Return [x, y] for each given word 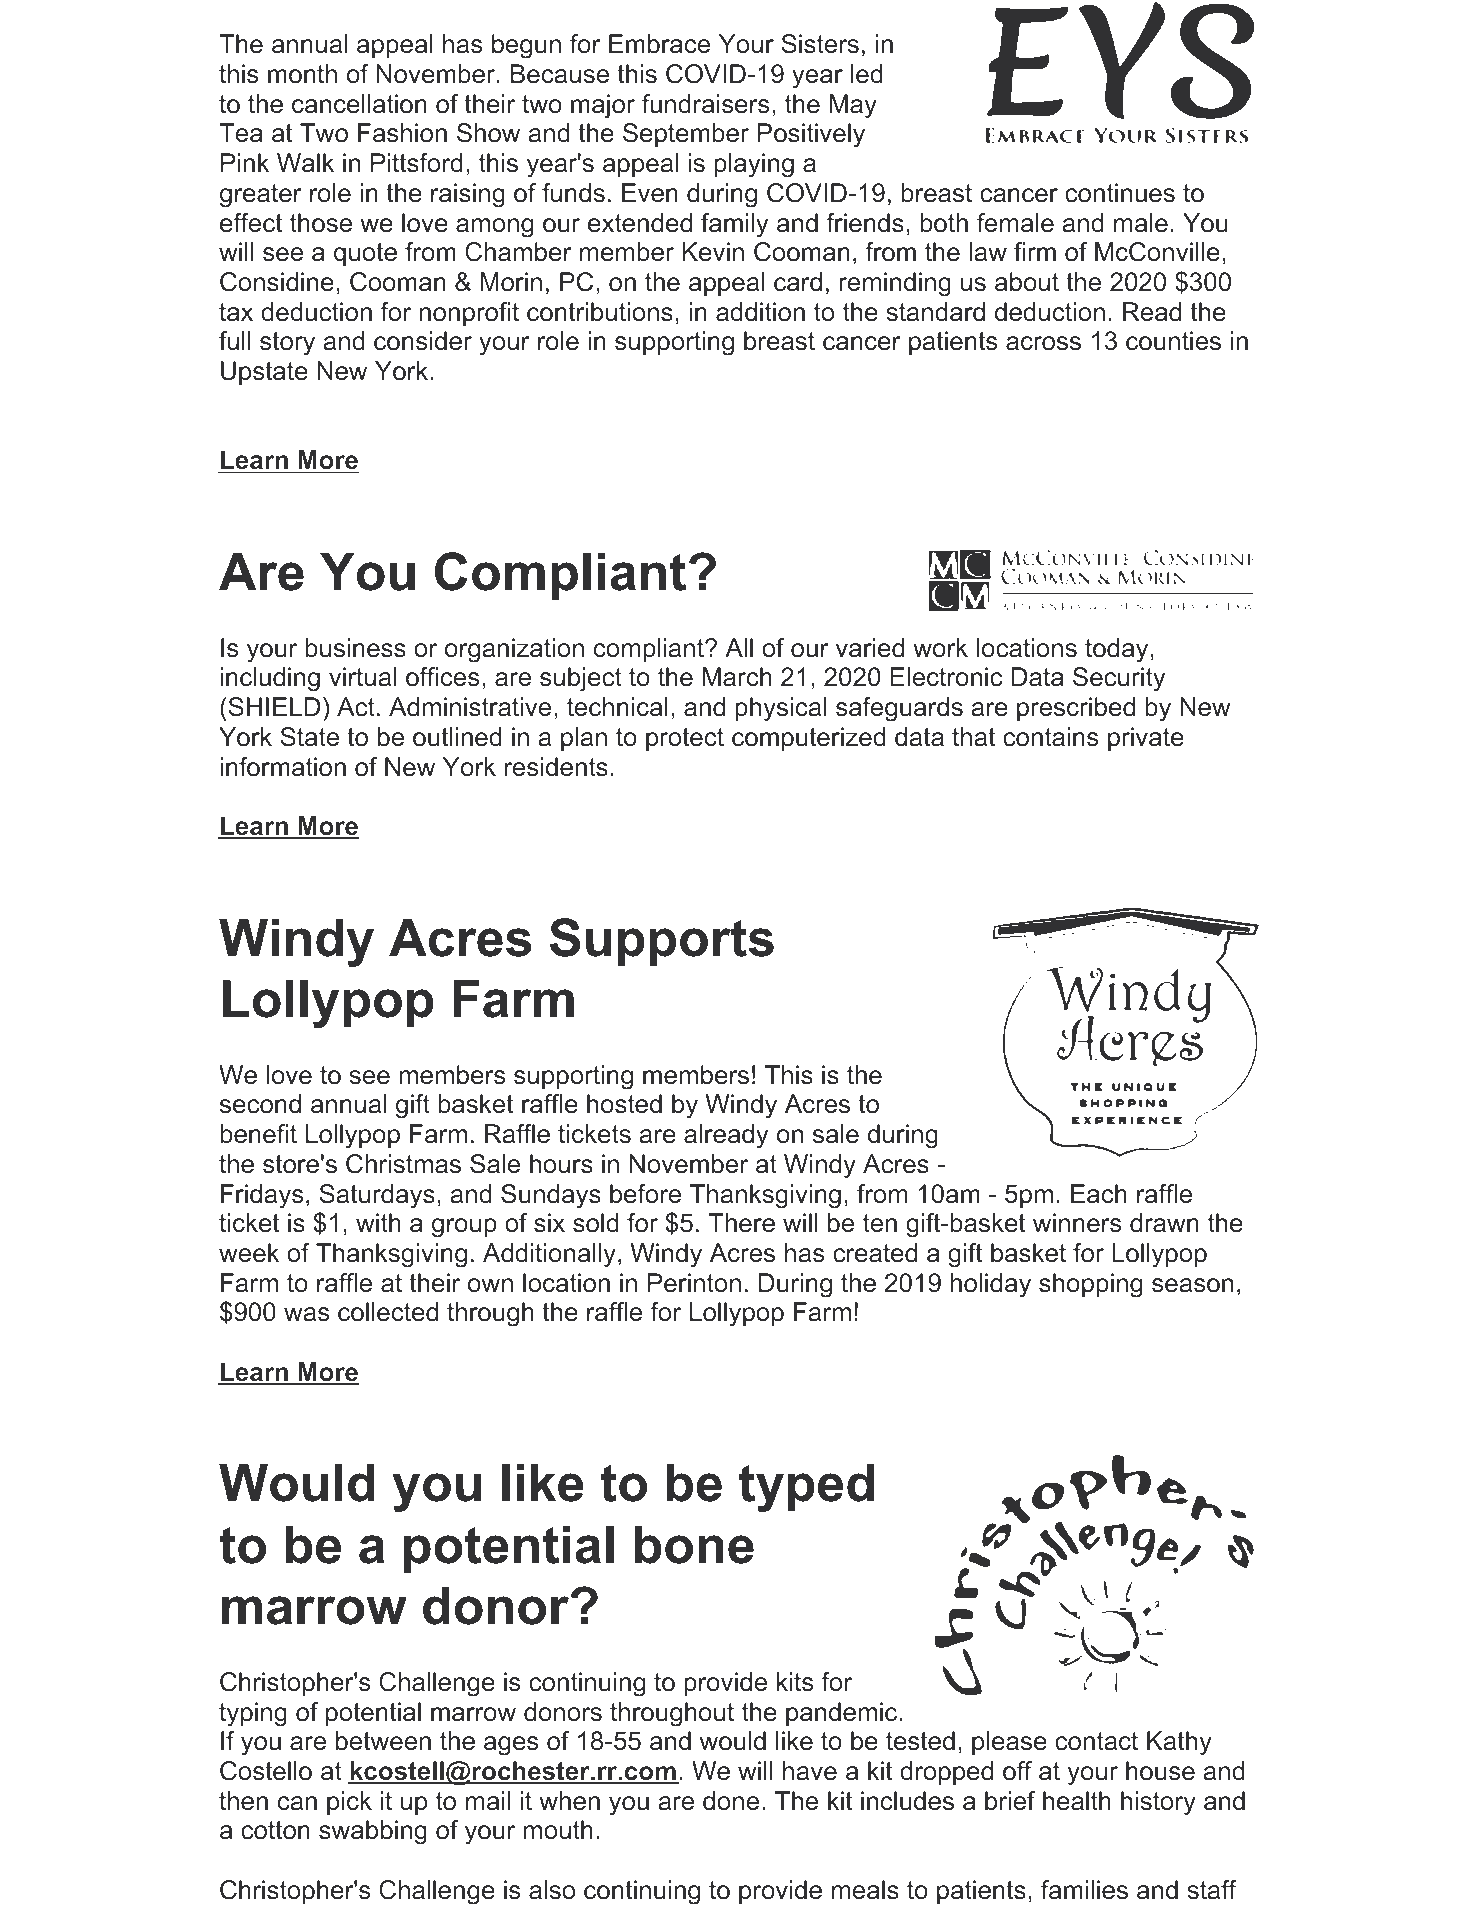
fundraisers [705, 104]
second [260, 1104]
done [731, 1801]
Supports [662, 942]
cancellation [359, 104]
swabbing [373, 1832]
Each [1099, 1194]
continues [1120, 193]
